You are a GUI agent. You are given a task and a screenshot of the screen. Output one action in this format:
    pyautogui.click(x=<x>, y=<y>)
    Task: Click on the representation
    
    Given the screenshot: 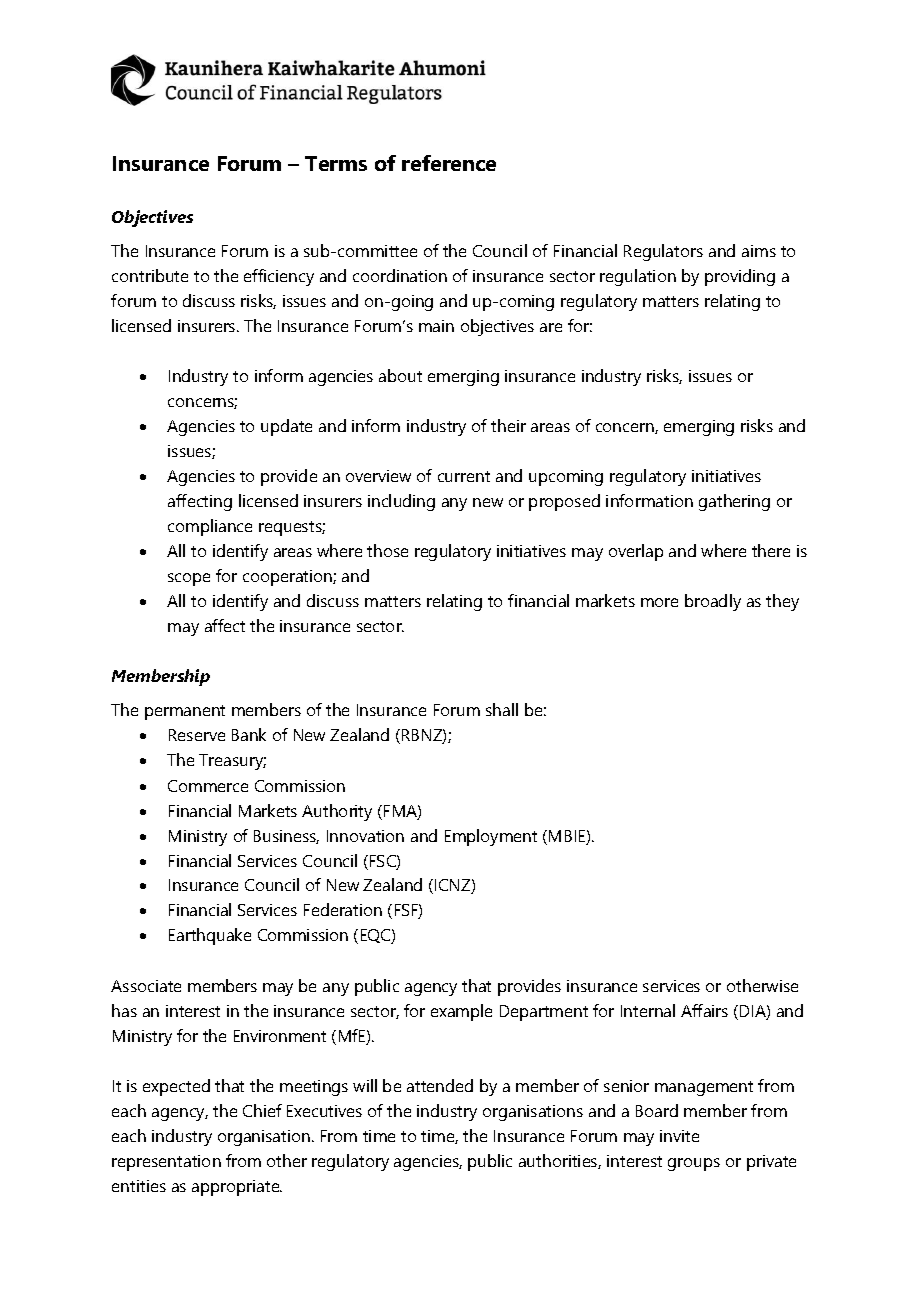 What is the action you would take?
    pyautogui.click(x=166, y=1163)
